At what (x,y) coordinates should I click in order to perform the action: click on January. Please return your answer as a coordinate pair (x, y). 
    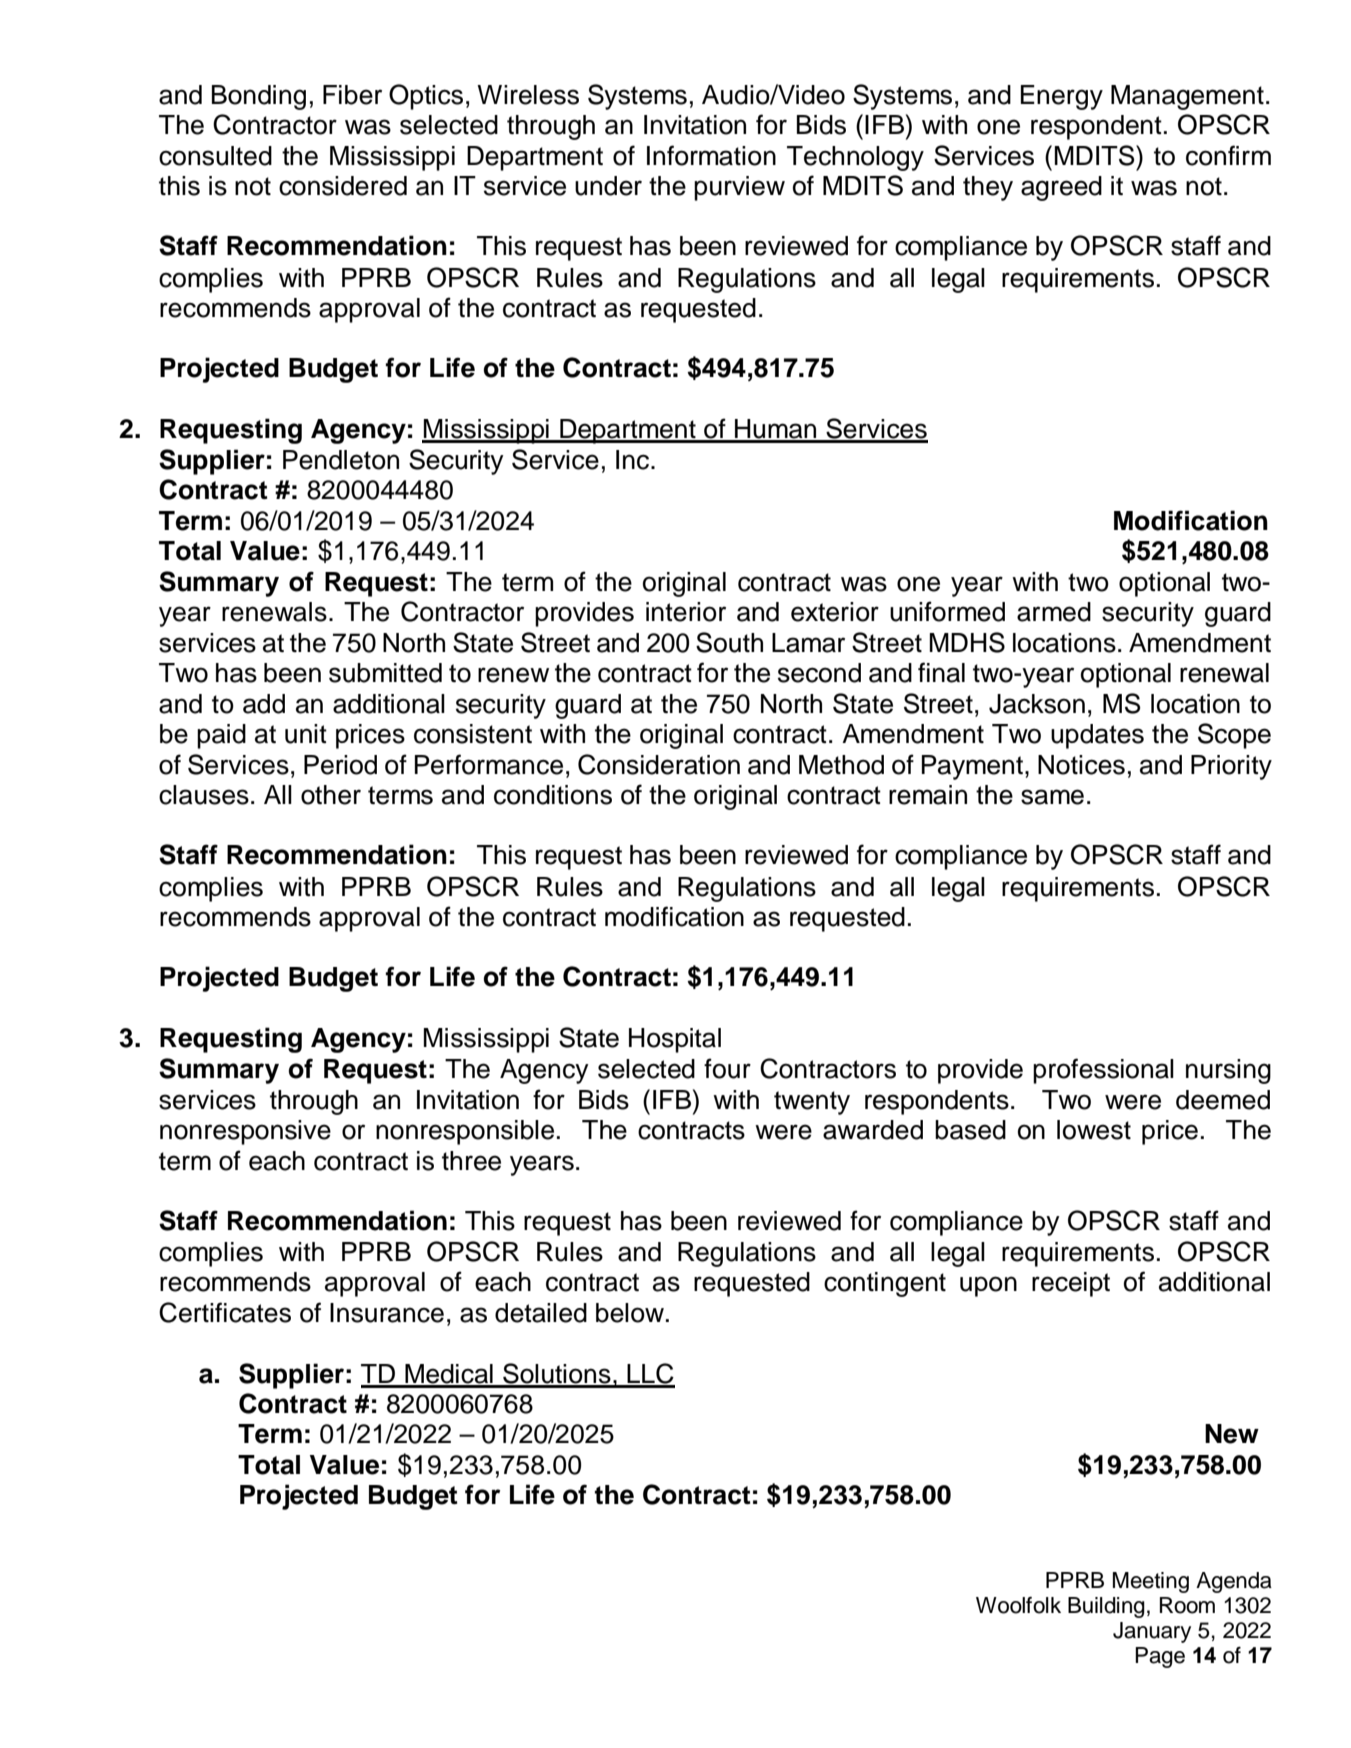
    Looking at the image, I should click on (1152, 1632).
